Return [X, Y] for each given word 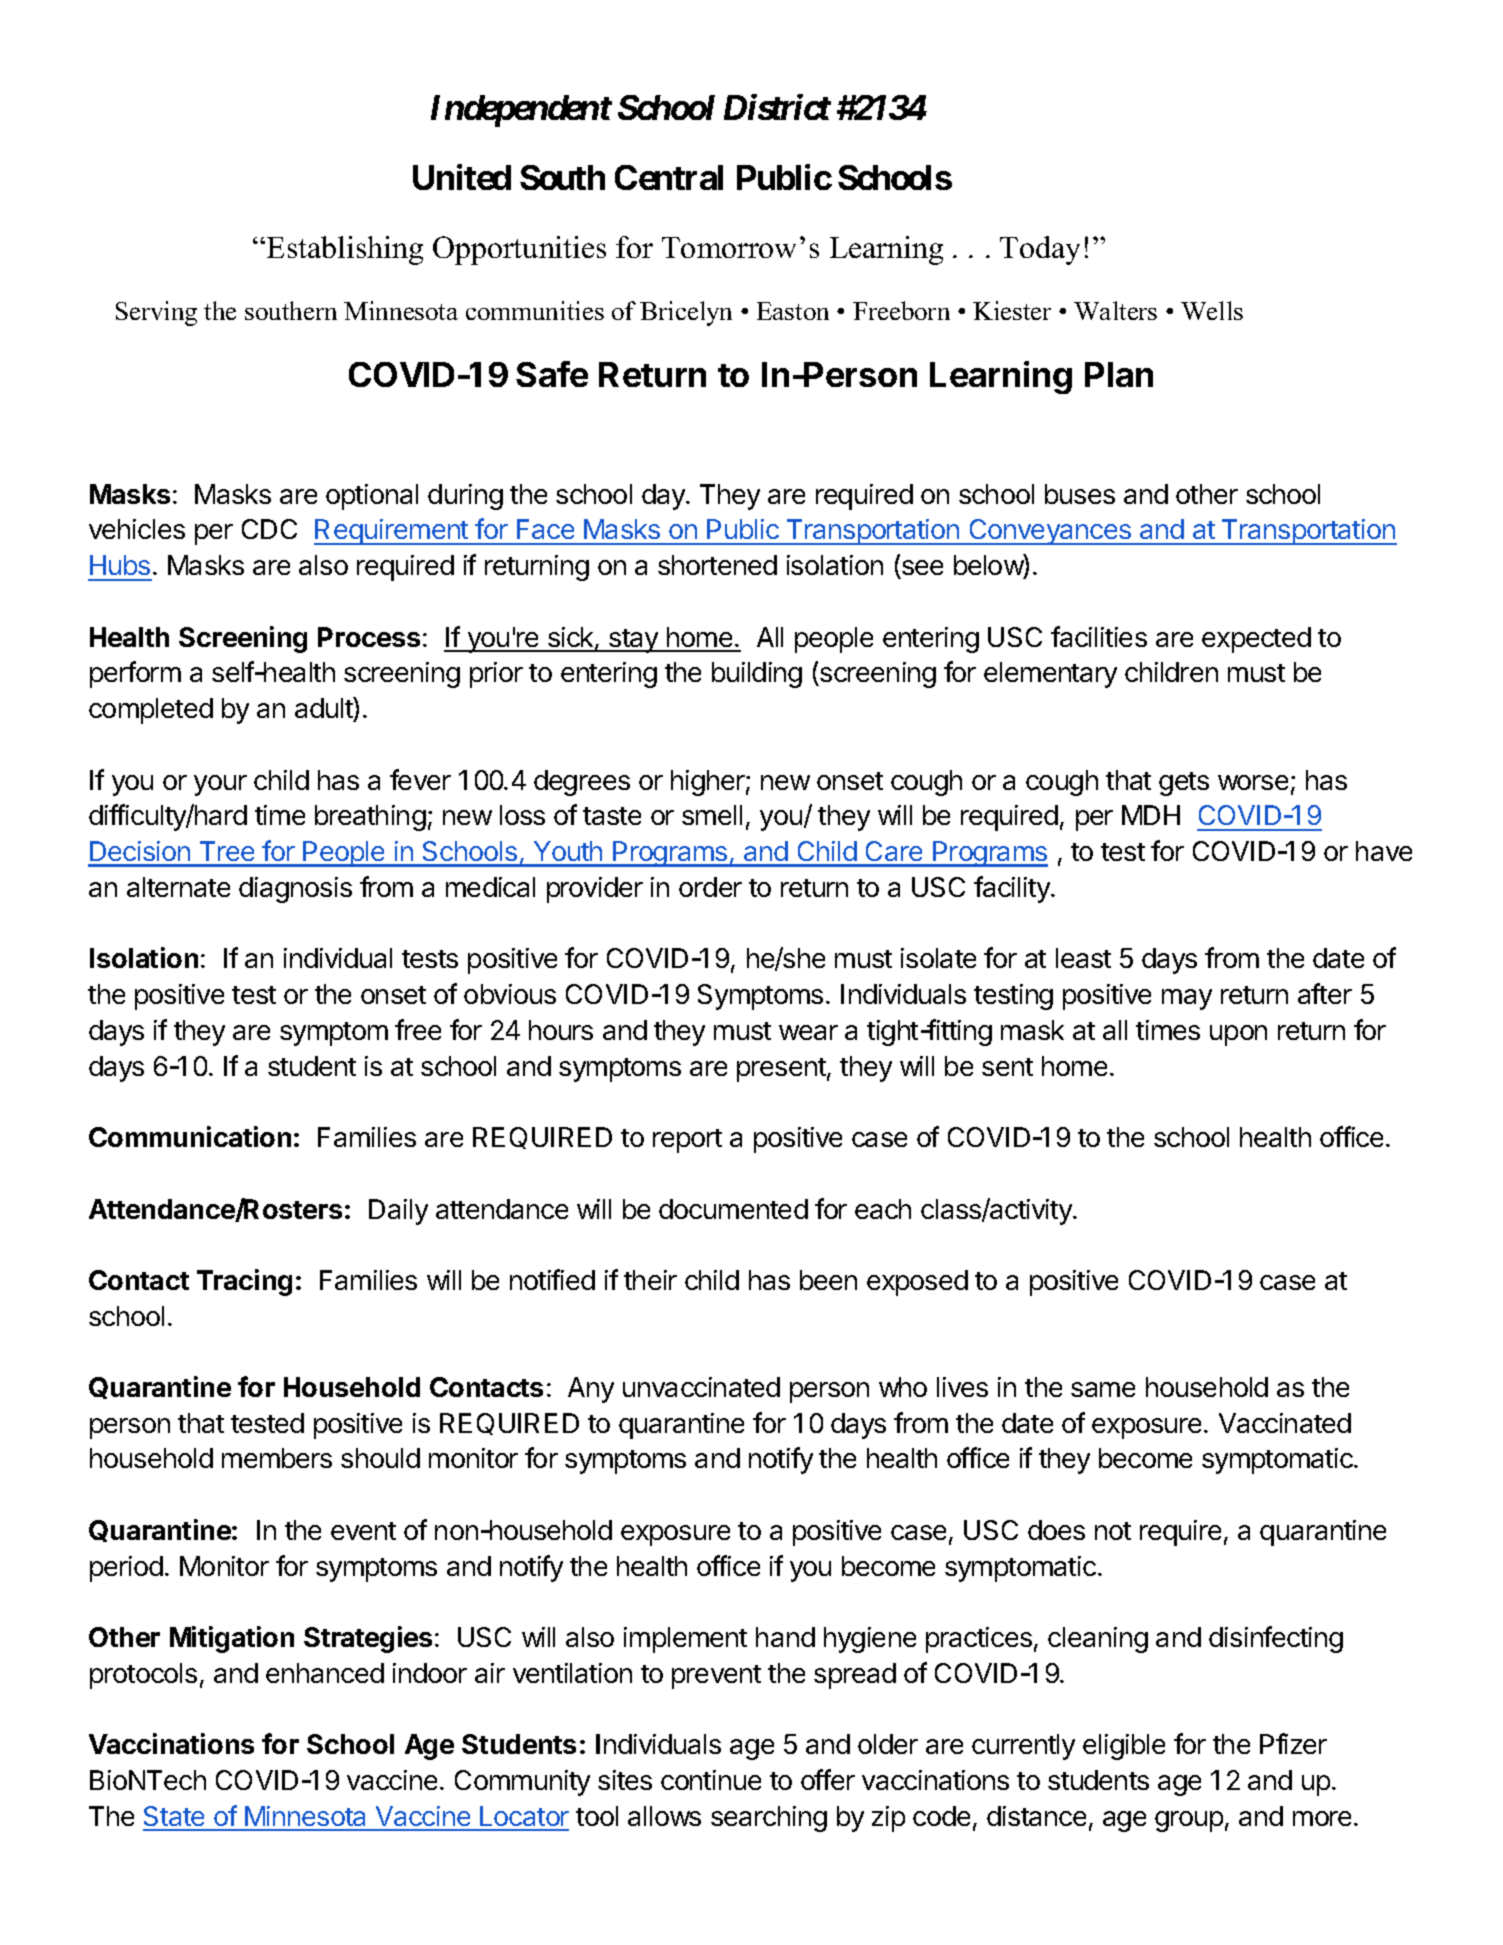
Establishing [345, 250]
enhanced [325, 1673]
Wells [1212, 310]
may [1187, 999]
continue [711, 1780]
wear [808, 1032]
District [777, 107]
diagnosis [295, 890]
